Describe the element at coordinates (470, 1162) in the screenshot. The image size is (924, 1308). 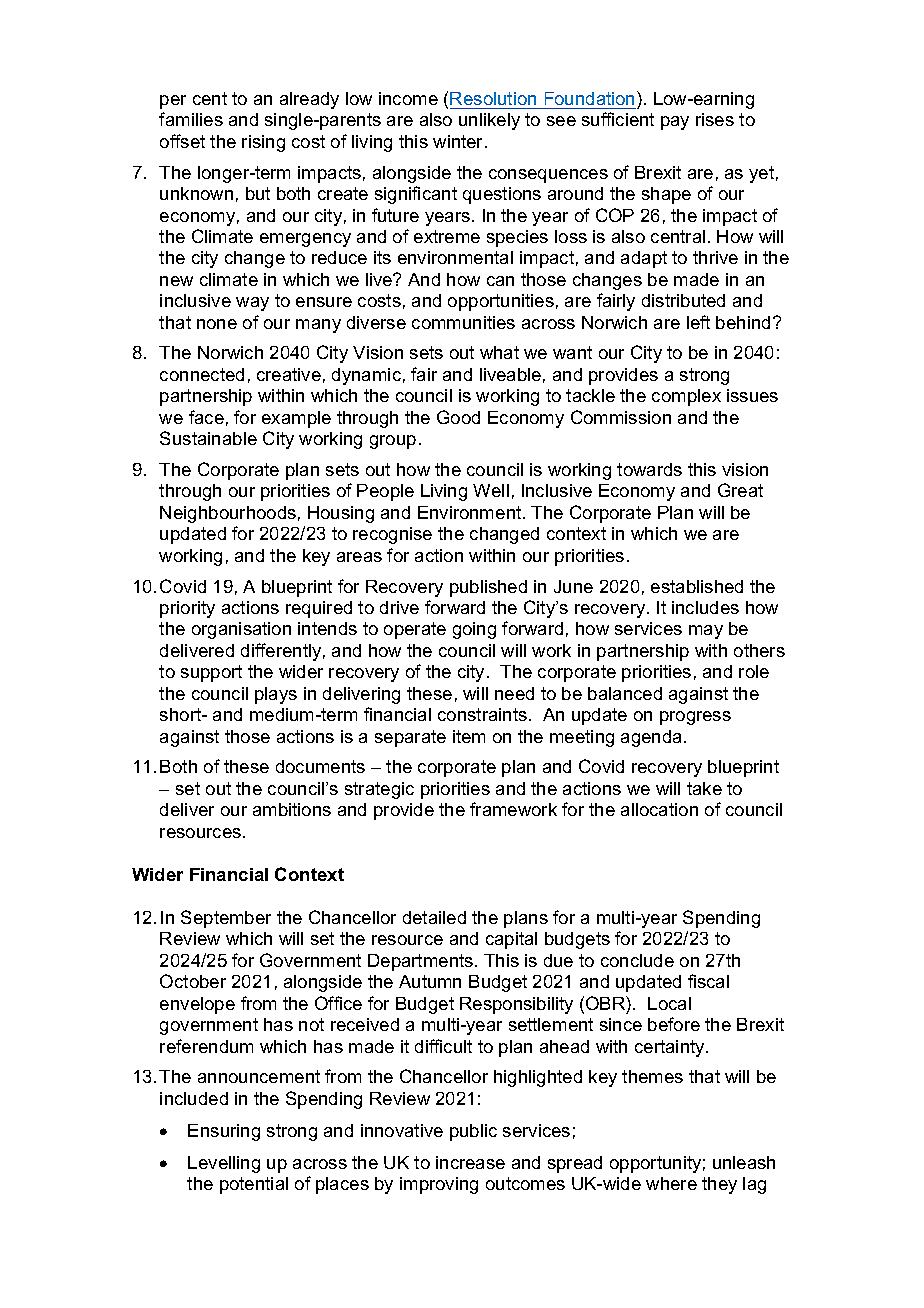
I see `increase` at that location.
